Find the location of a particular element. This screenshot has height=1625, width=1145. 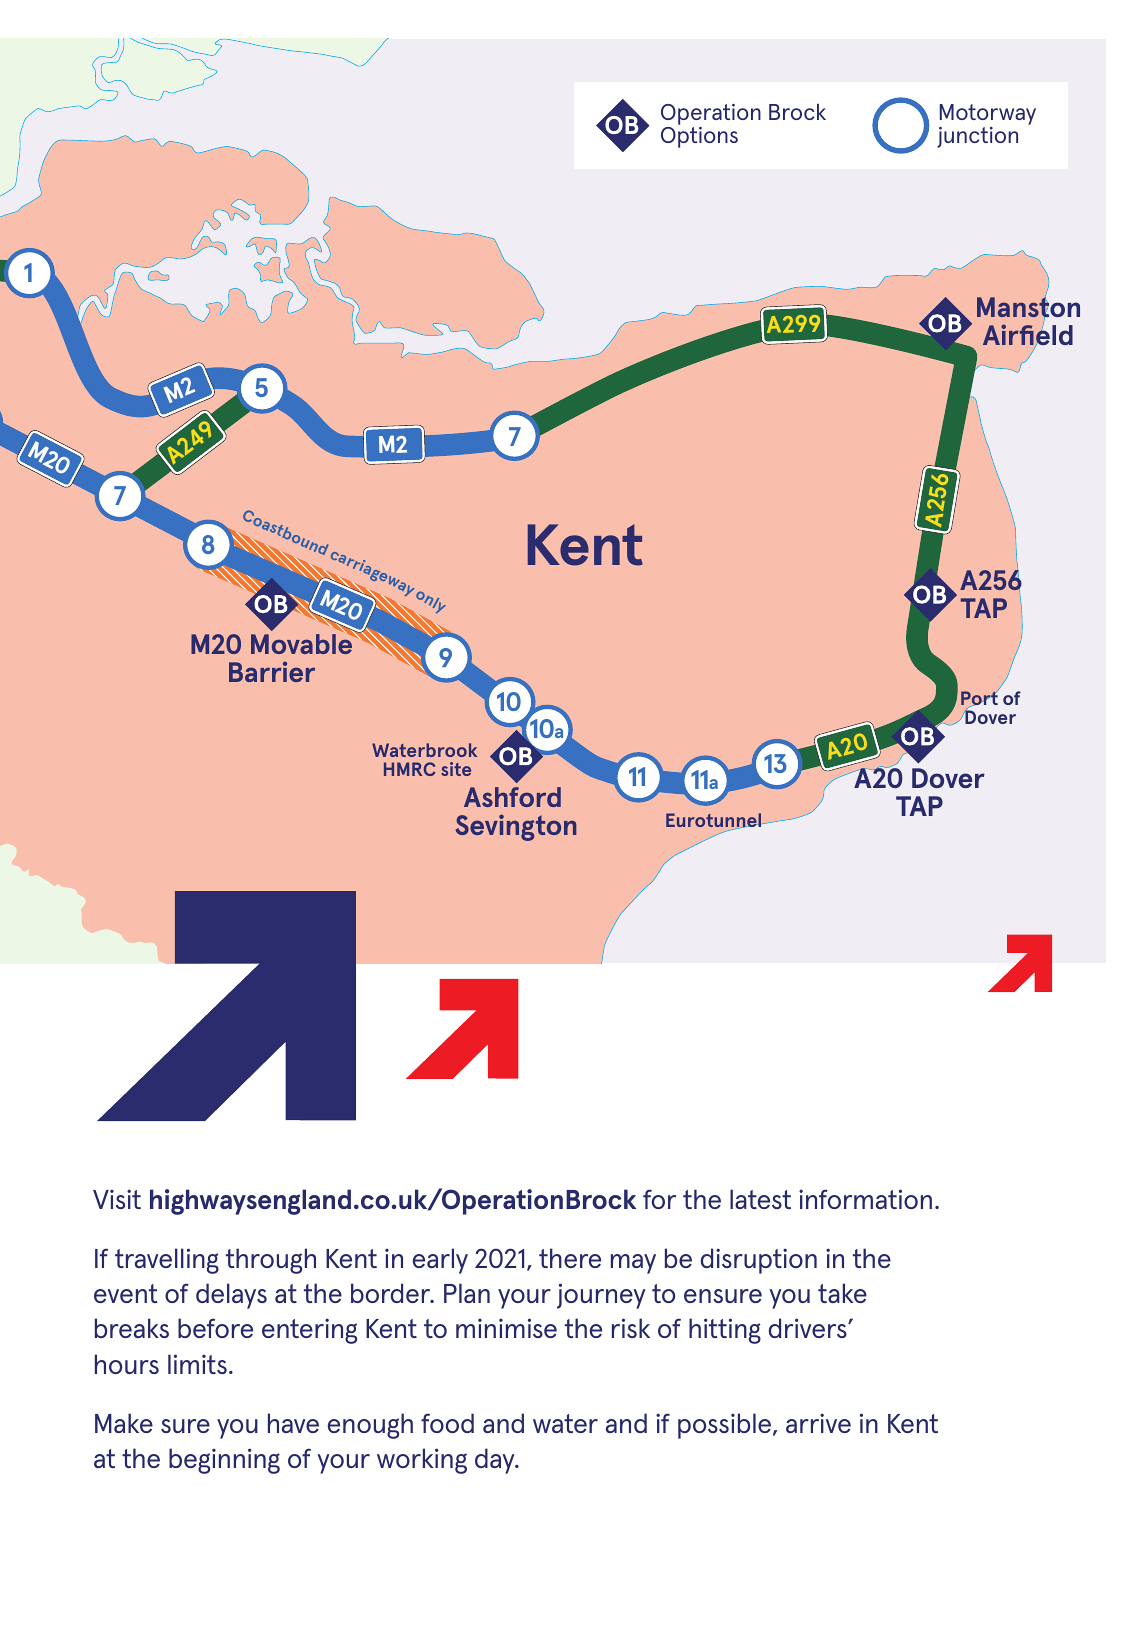

beginning is located at coordinates (224, 1461).
